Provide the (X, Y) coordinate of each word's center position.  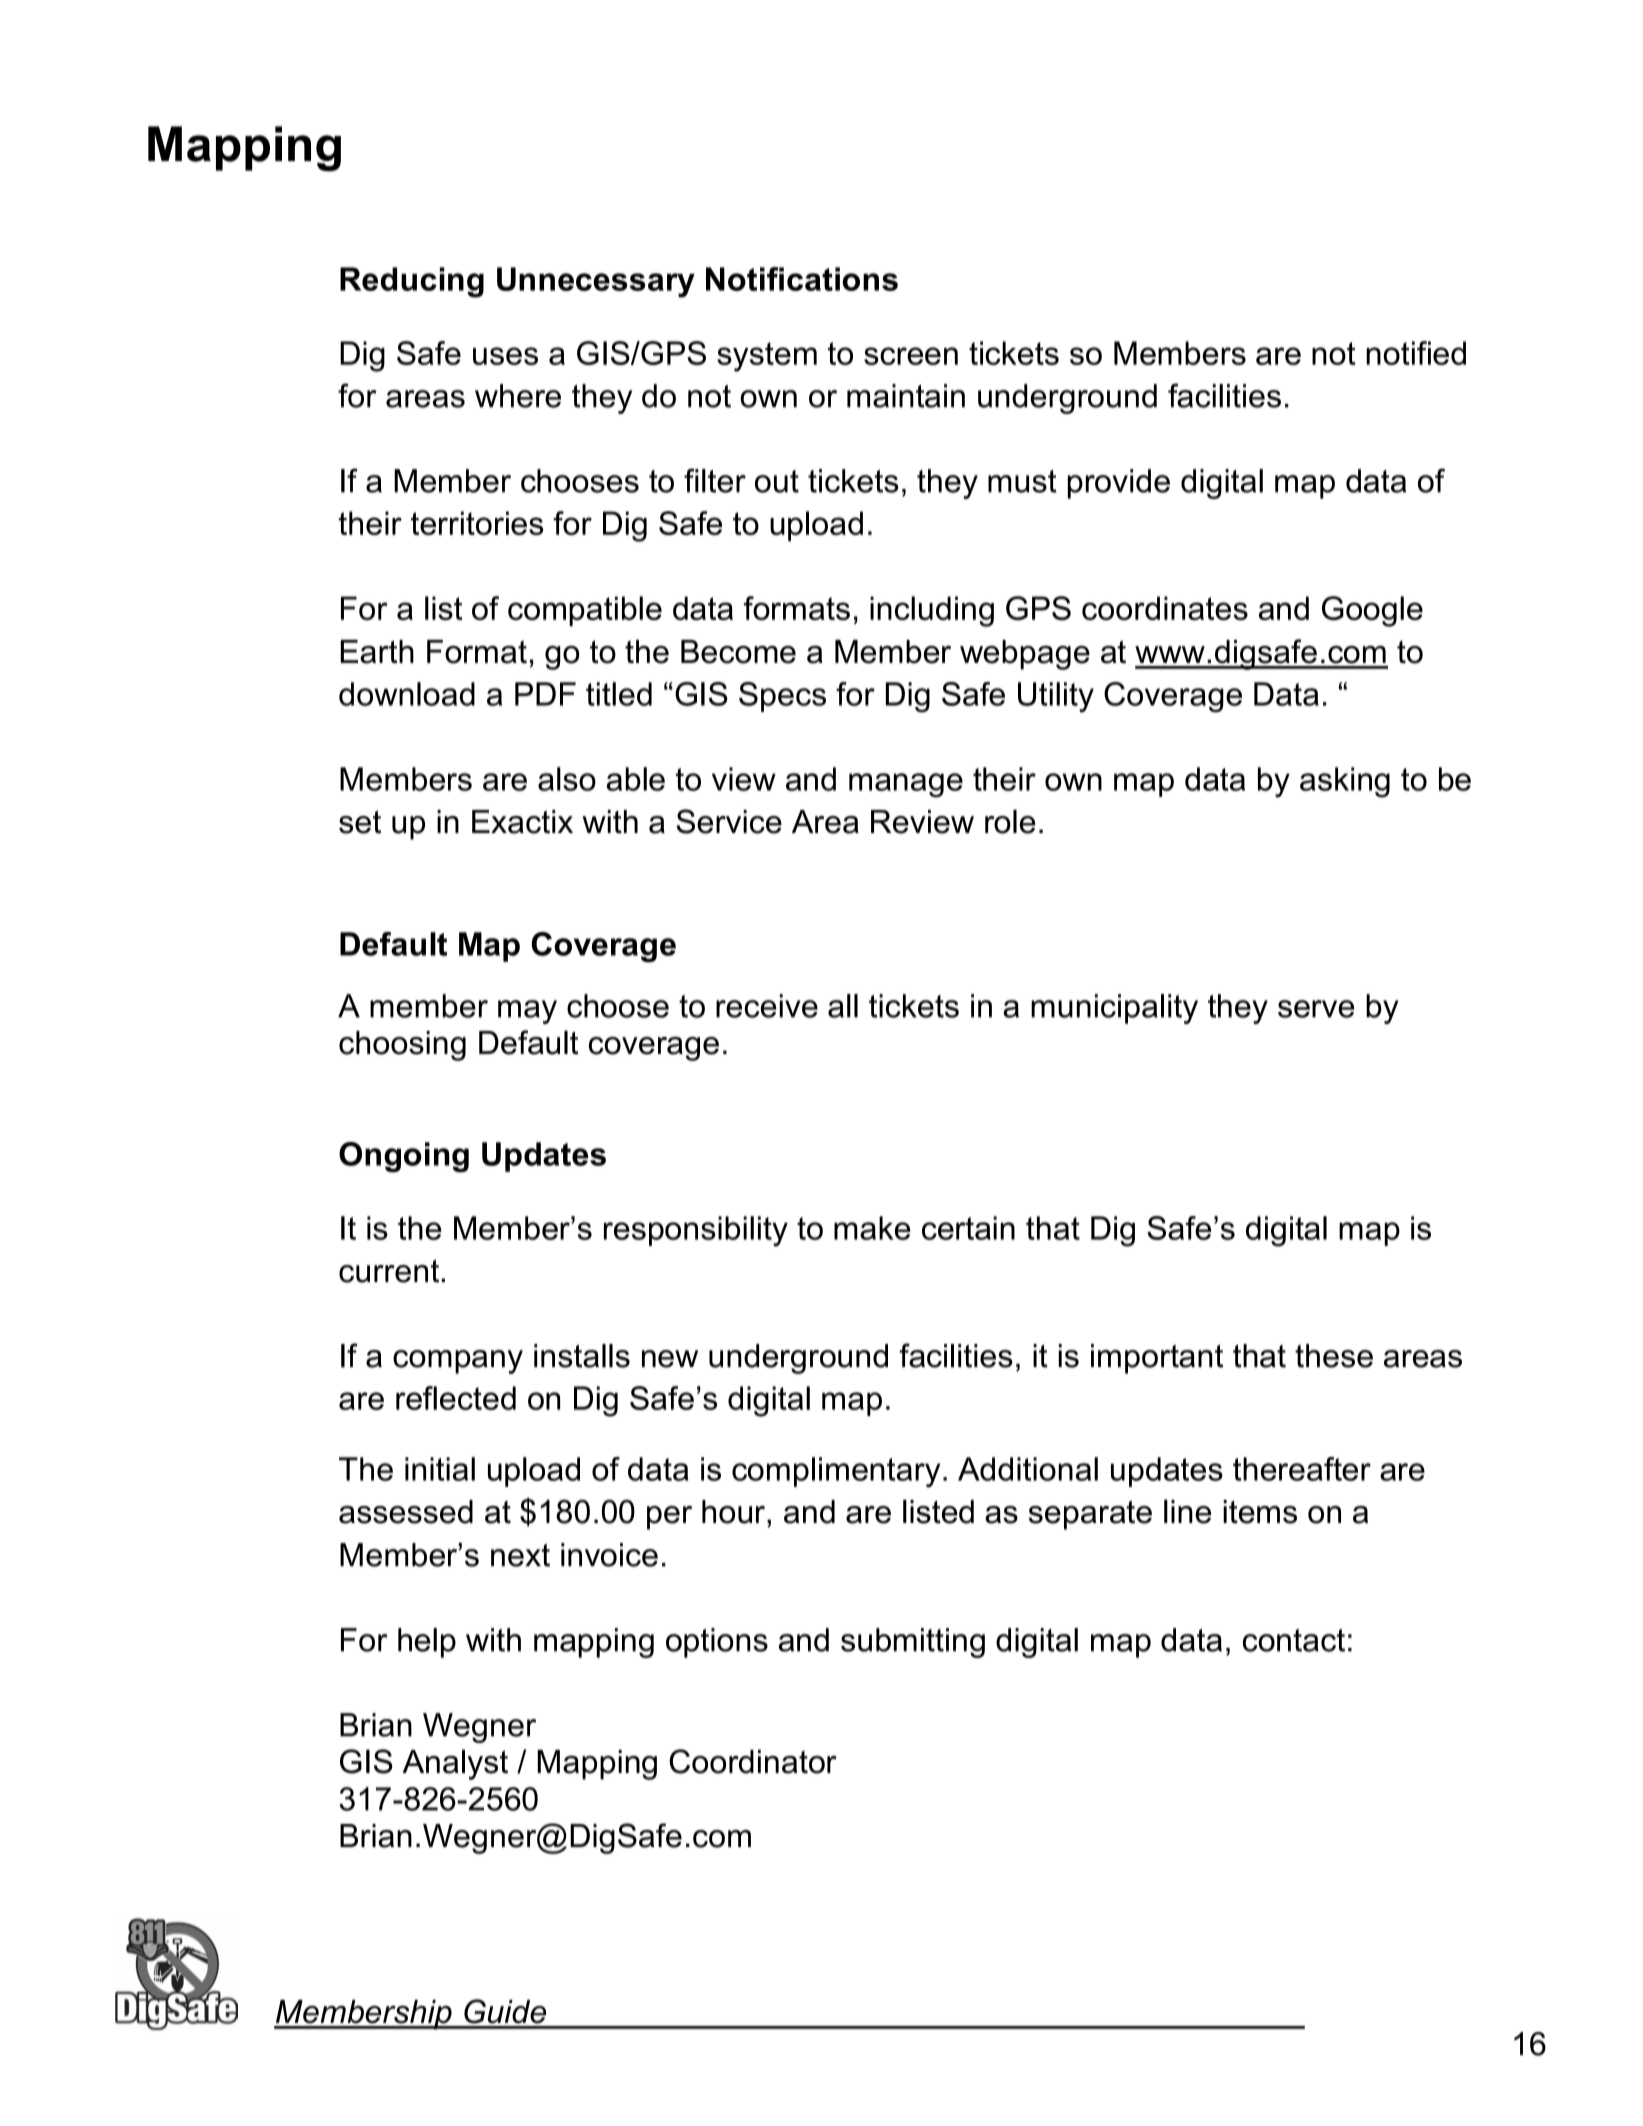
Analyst (455, 1764)
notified (1416, 353)
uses (505, 356)
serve (1316, 1009)
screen (911, 356)
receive (767, 1006)
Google (1372, 611)
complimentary (836, 1472)
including (932, 611)
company (458, 1362)
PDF (545, 694)
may (527, 1012)
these (1334, 1356)
